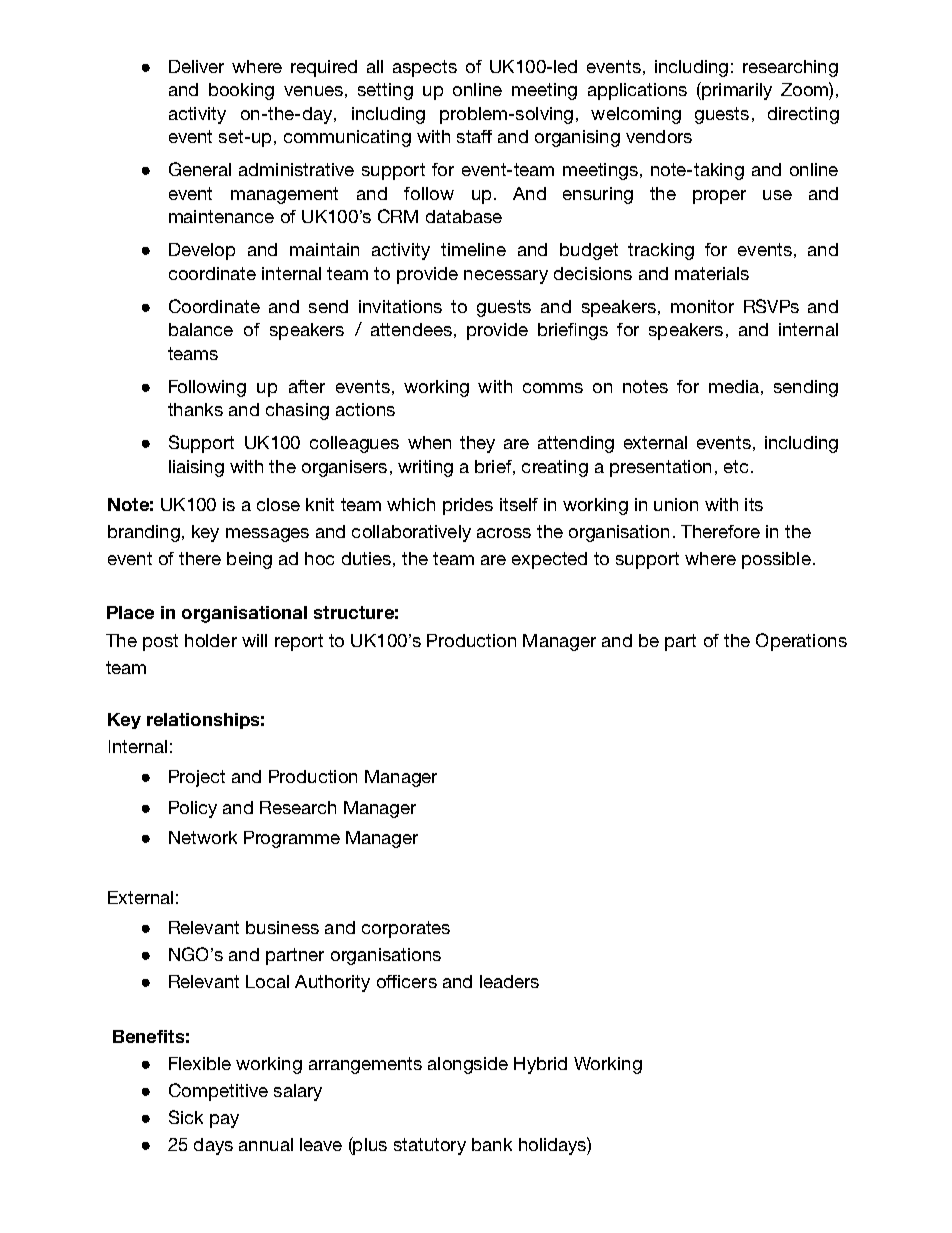 The width and height of the page is (952, 1233). Describe the element at coordinates (504, 533) in the page. I see `across` at that location.
